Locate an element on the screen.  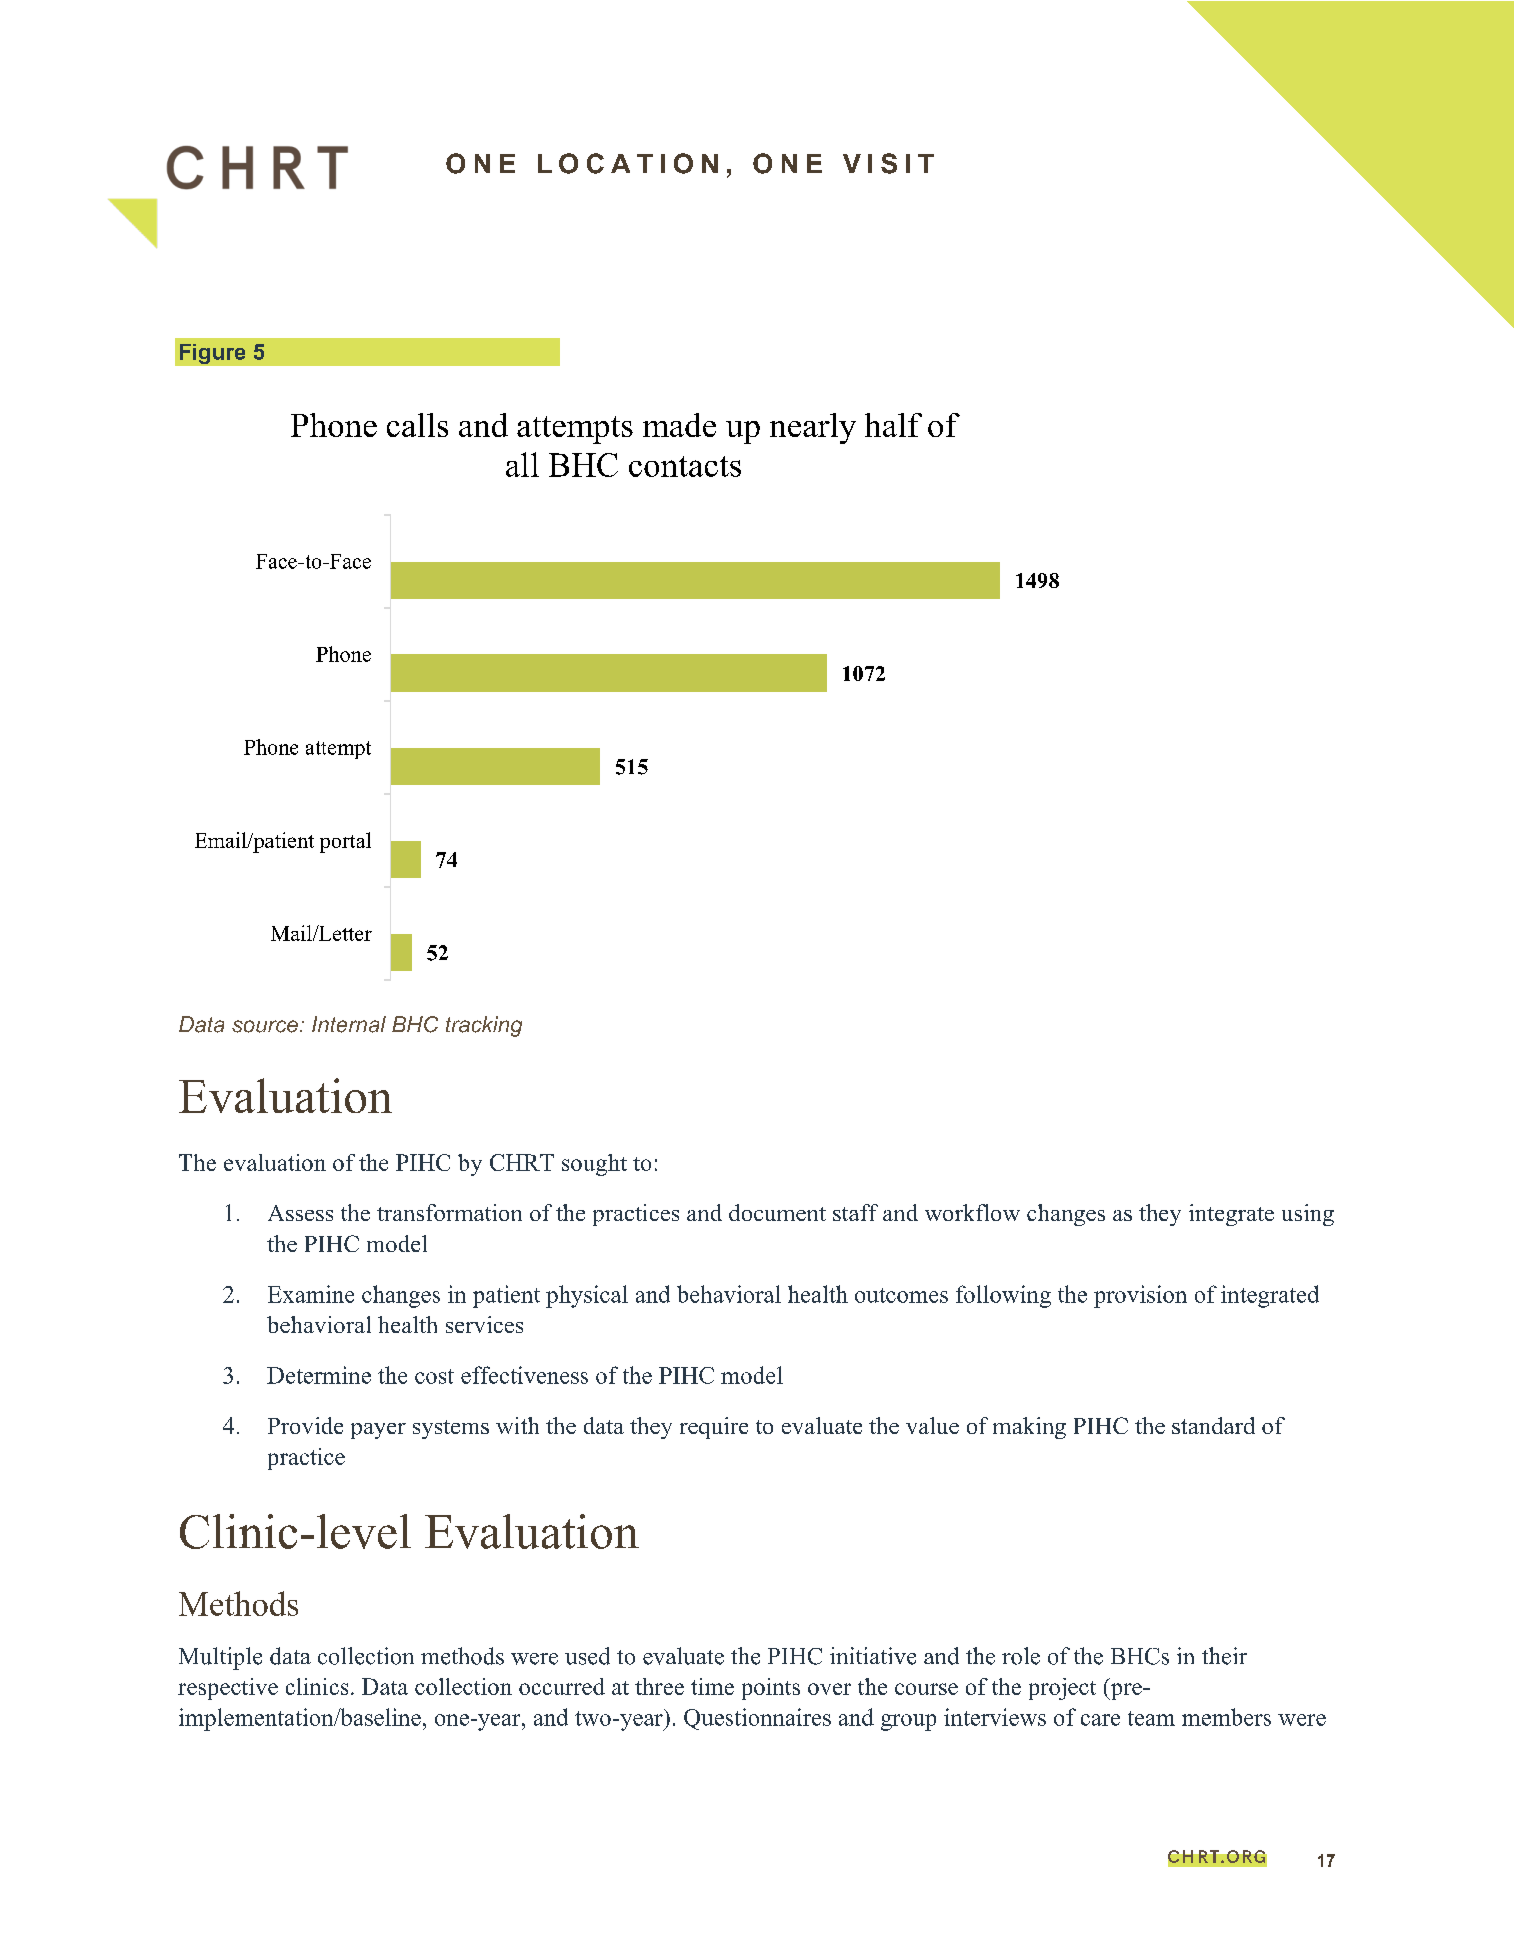
Internal is located at coordinates (349, 1024).
